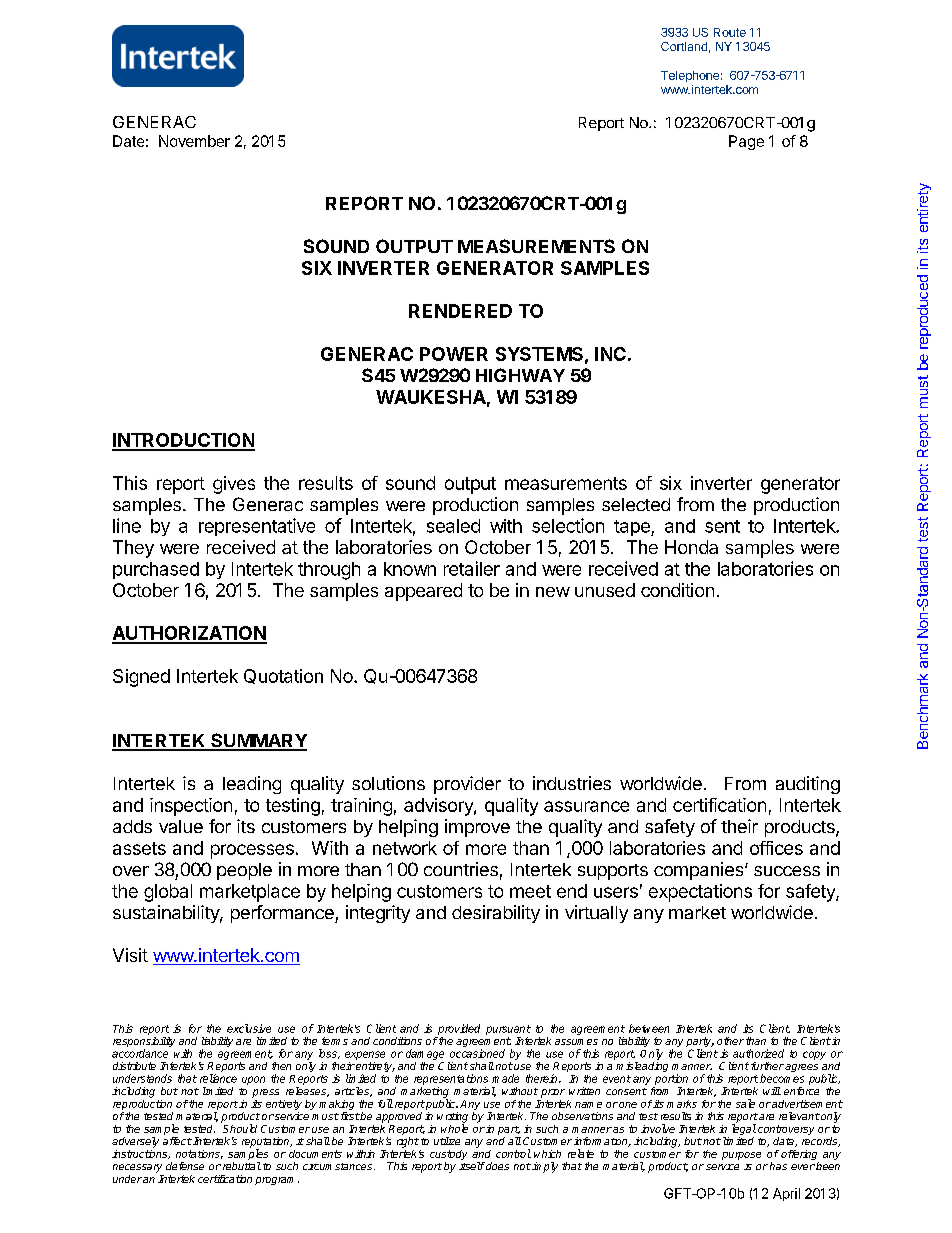  Describe the element at coordinates (472, 1166) in the screenshot. I see `itself` at that location.
